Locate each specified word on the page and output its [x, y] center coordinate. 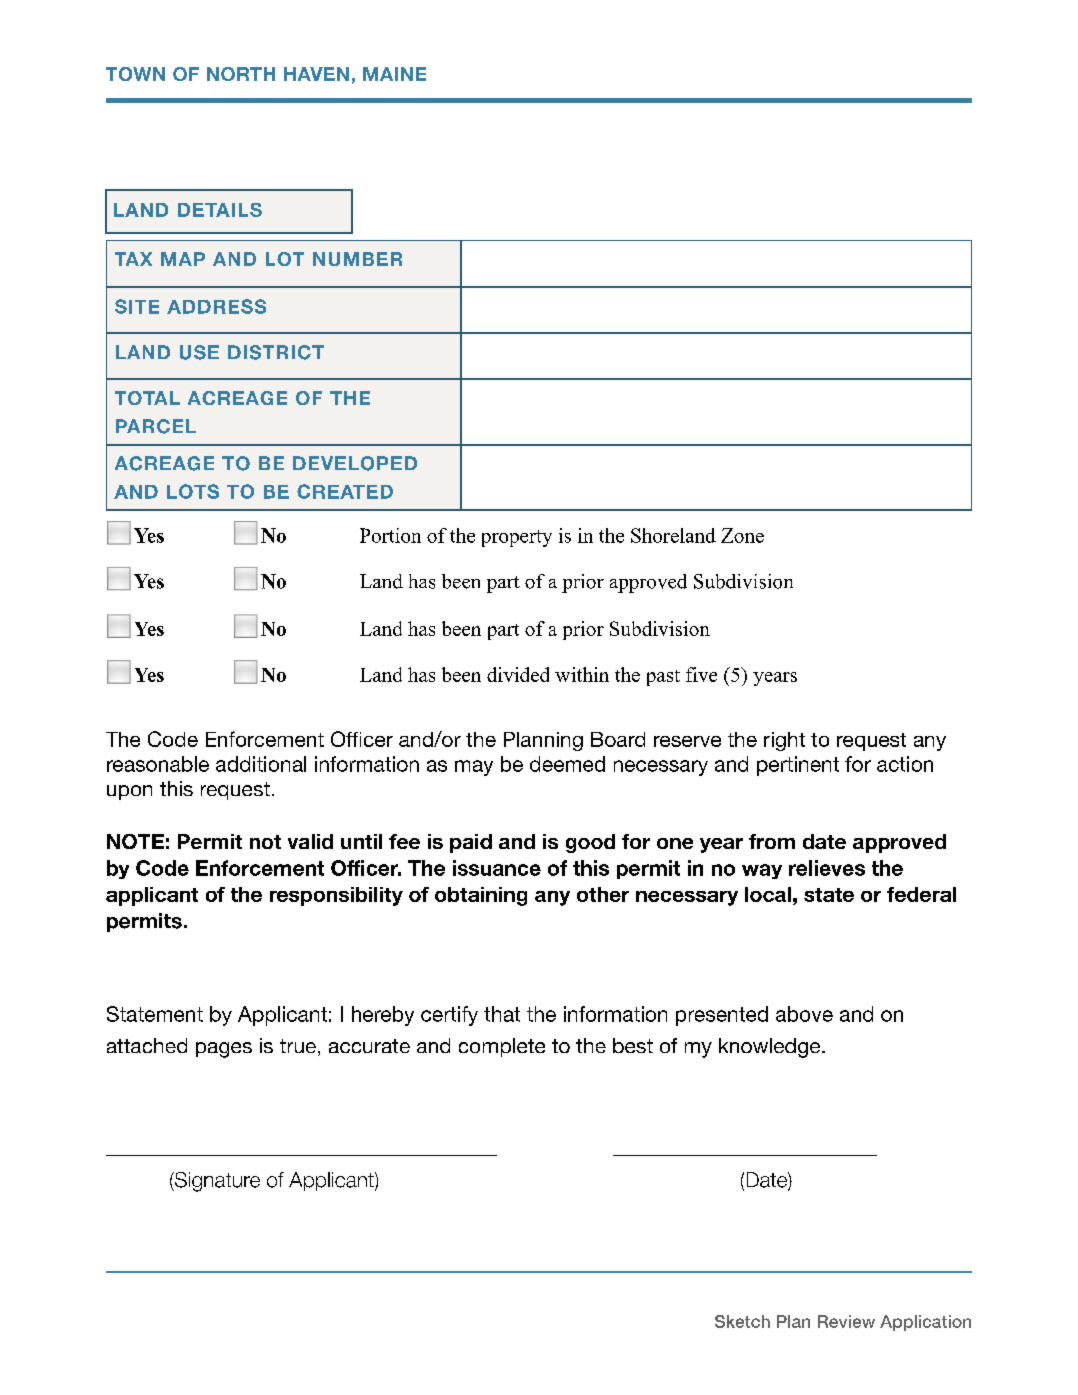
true [298, 1046]
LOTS [193, 491]
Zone [742, 535]
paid [471, 843]
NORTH [241, 74]
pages [224, 1050]
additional [261, 764]
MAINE [394, 74]
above [804, 1014]
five [701, 674]
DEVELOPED [355, 463]
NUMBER [357, 259]
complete [502, 1047]
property [517, 538]
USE [199, 352]
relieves [827, 868]
